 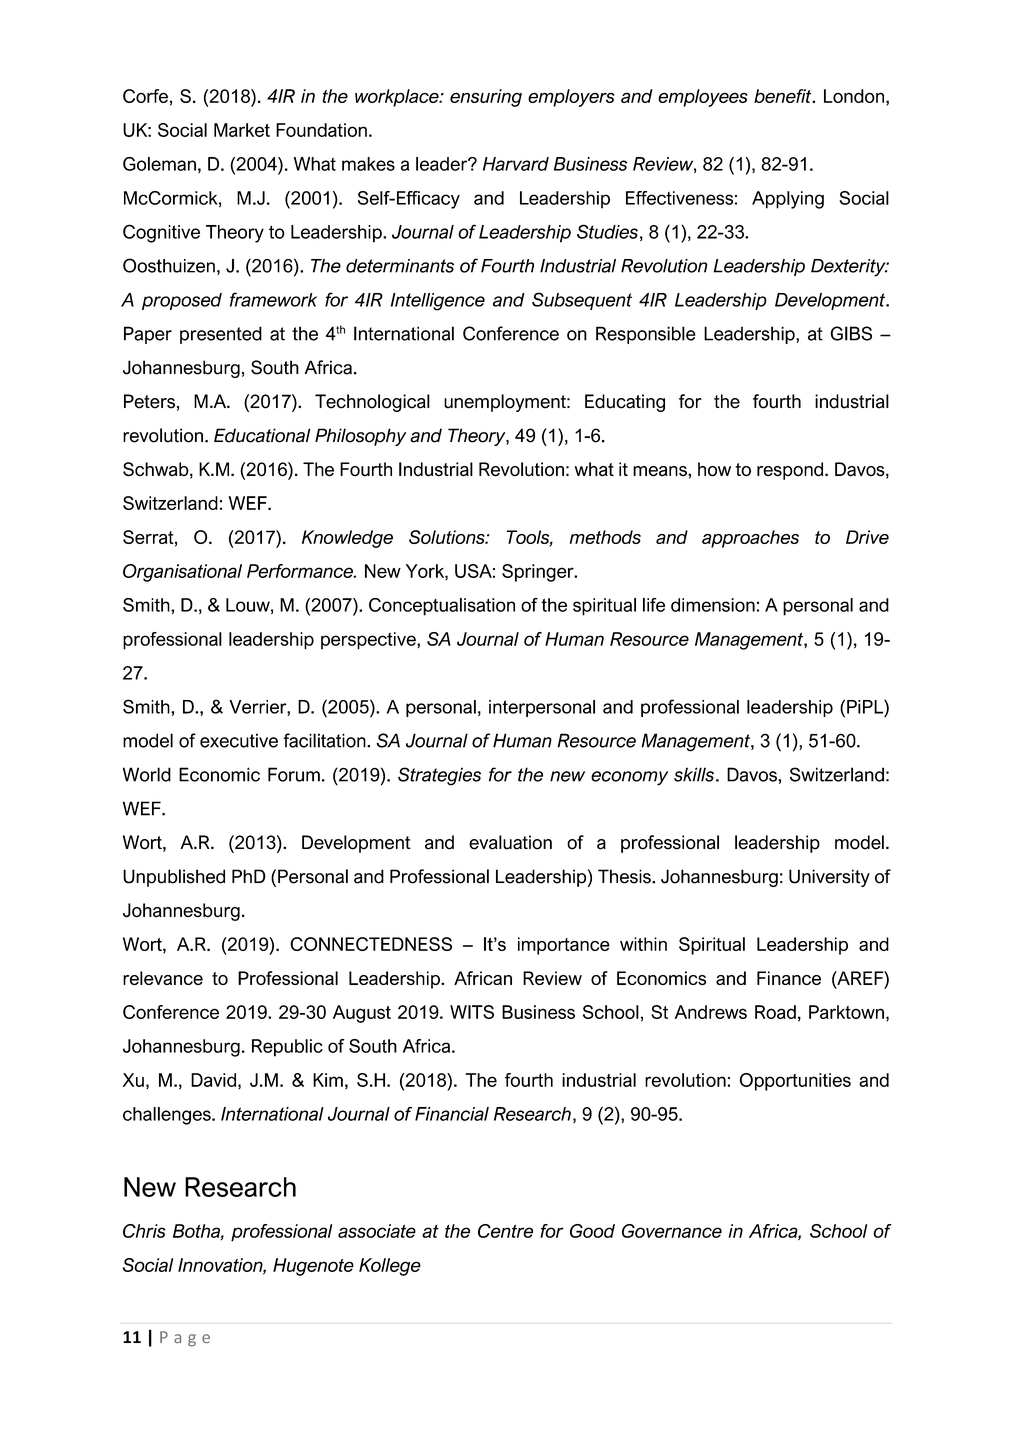 What do you see at coordinates (505, 1231) in the screenshot?
I see `Centre` at bounding box center [505, 1231].
